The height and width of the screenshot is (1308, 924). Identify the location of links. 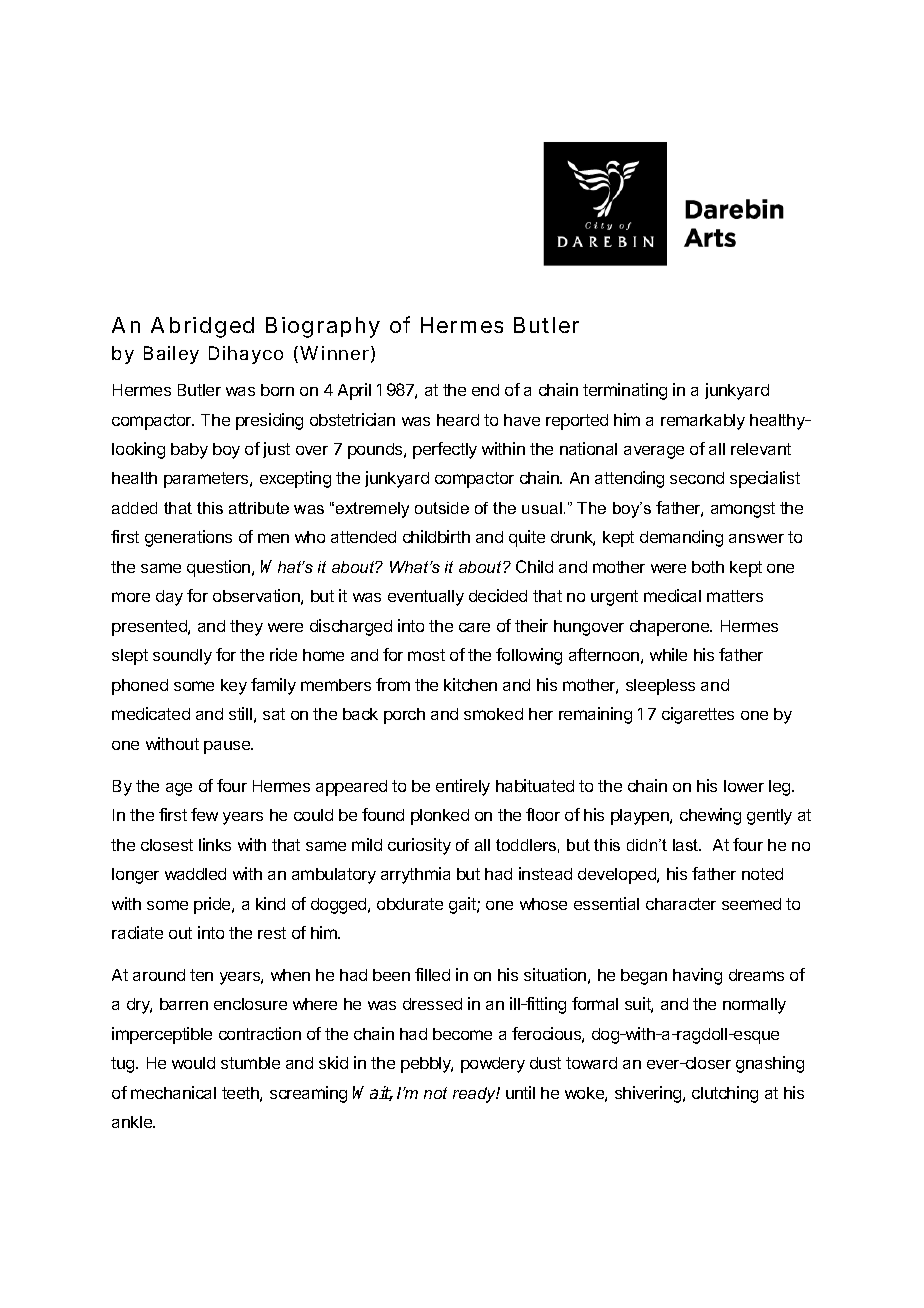
(215, 844).
